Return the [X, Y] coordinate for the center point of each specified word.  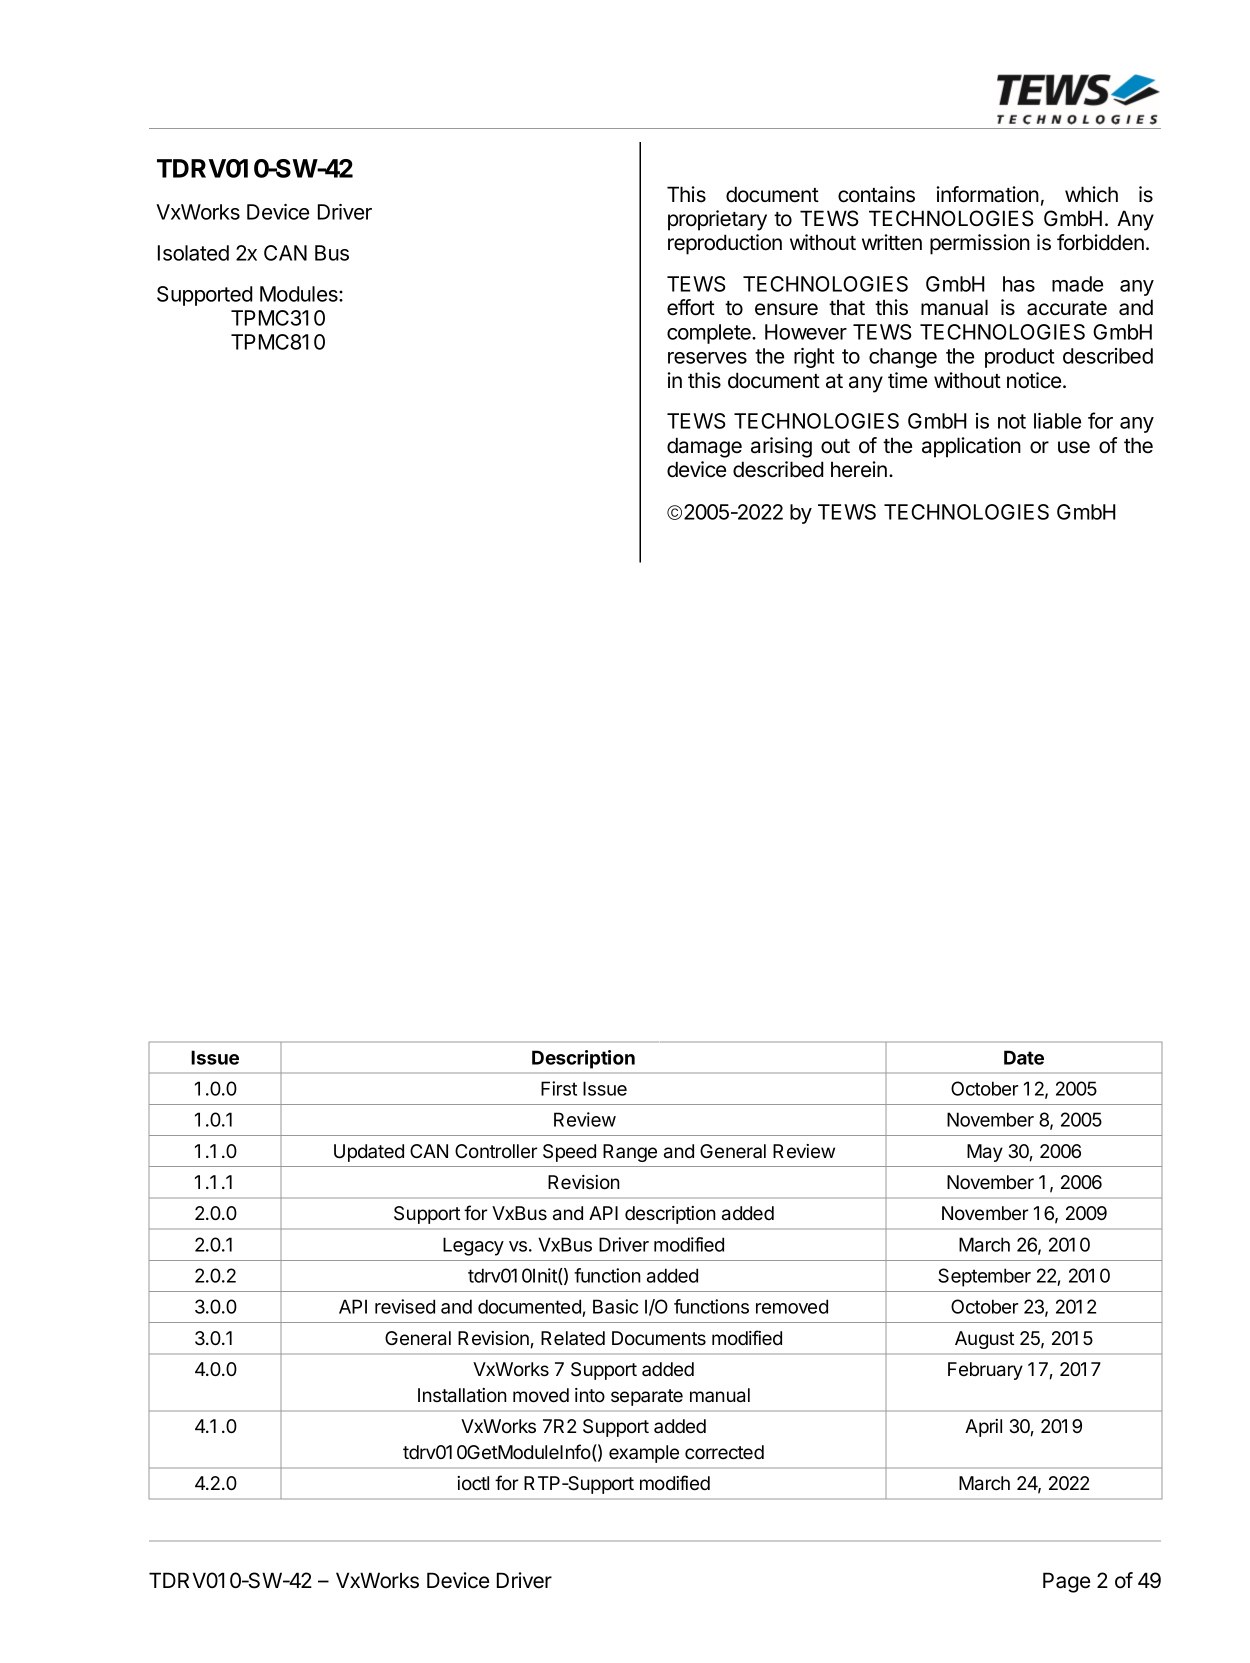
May [985, 1153]
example [644, 1454]
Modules [300, 294]
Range [630, 1153]
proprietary [717, 220]
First [559, 1088]
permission [980, 244]
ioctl [473, 1483]
